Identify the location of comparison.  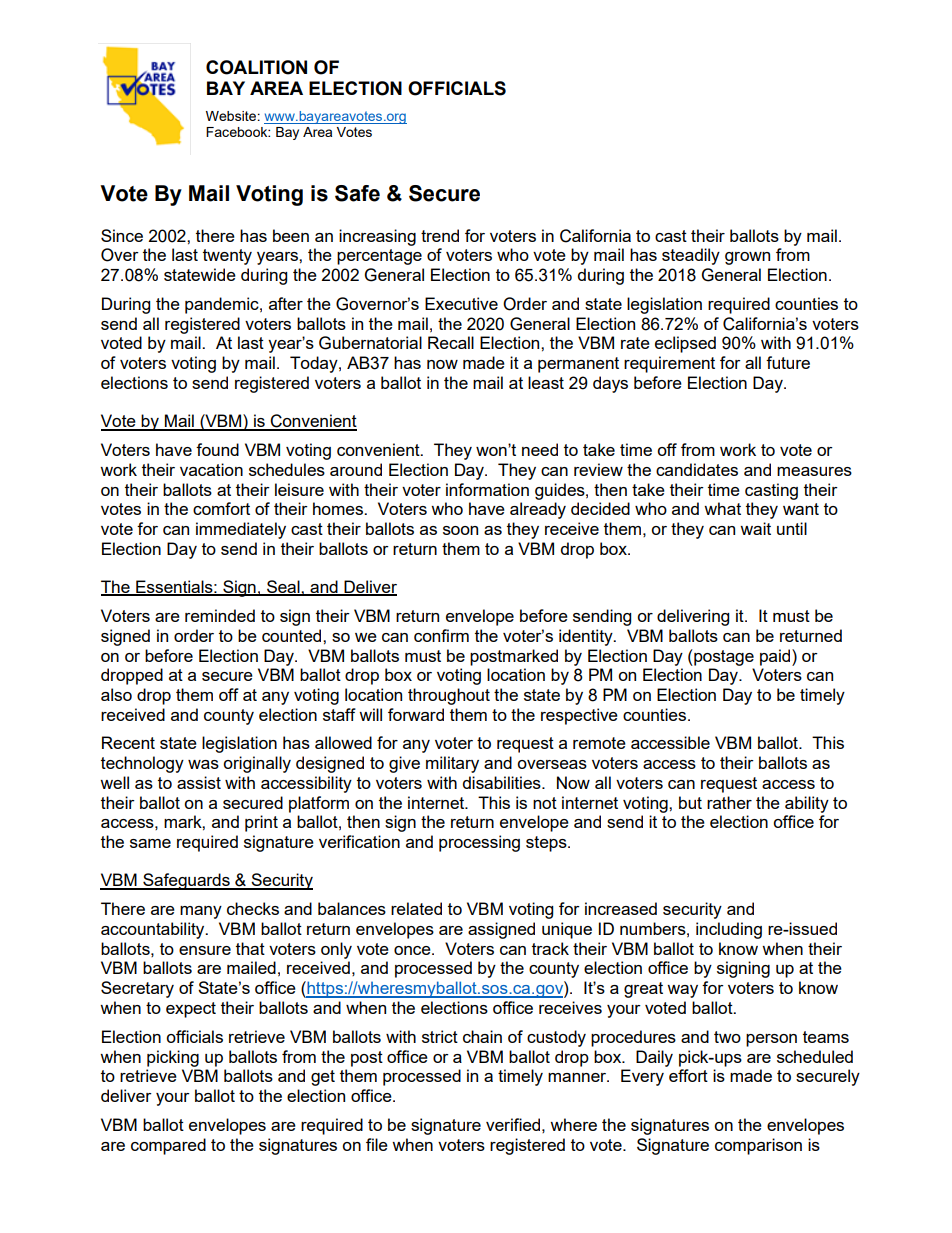
(758, 1146).
